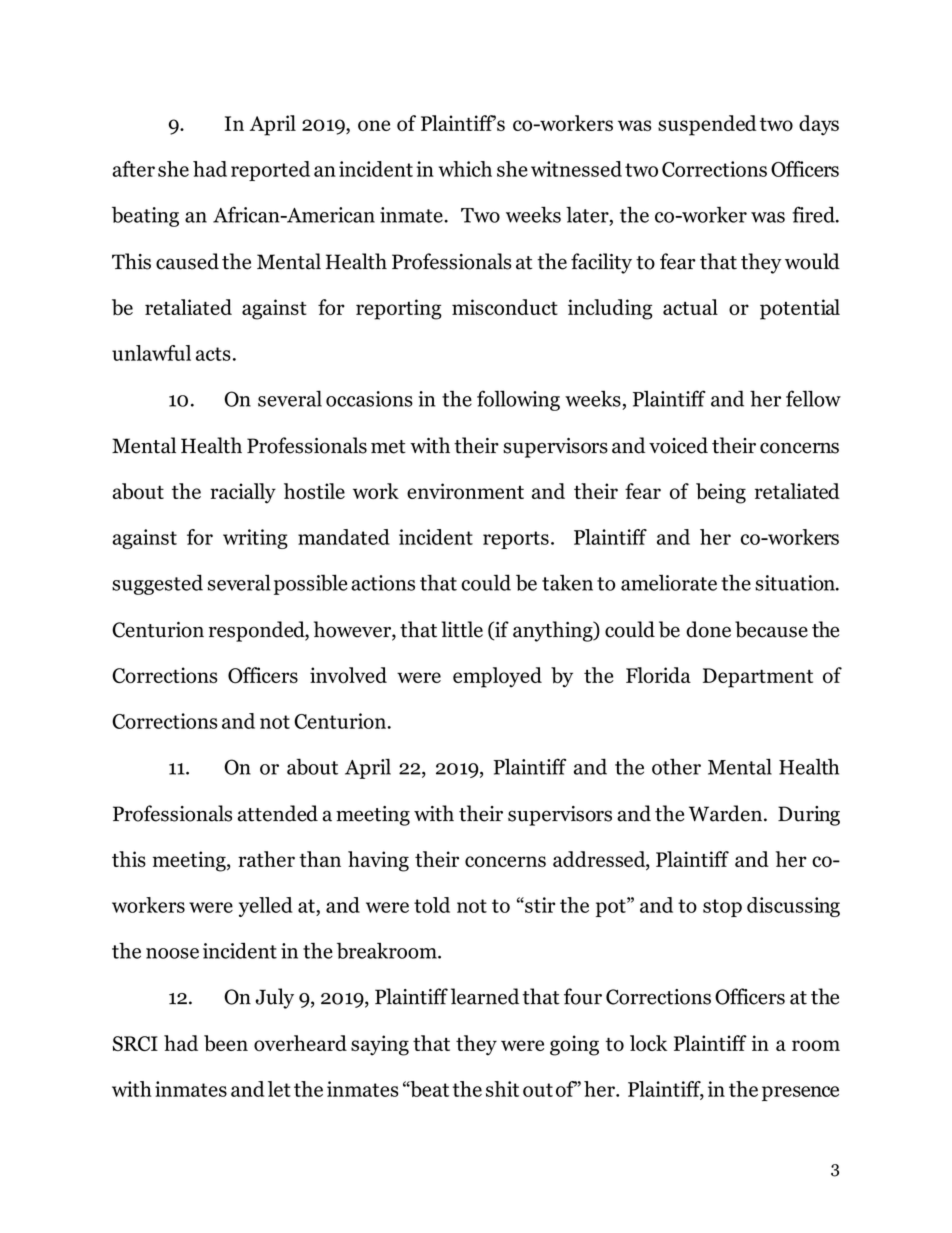 The image size is (952, 1233). What do you see at coordinates (485, 996) in the screenshot?
I see `learned` at bounding box center [485, 996].
